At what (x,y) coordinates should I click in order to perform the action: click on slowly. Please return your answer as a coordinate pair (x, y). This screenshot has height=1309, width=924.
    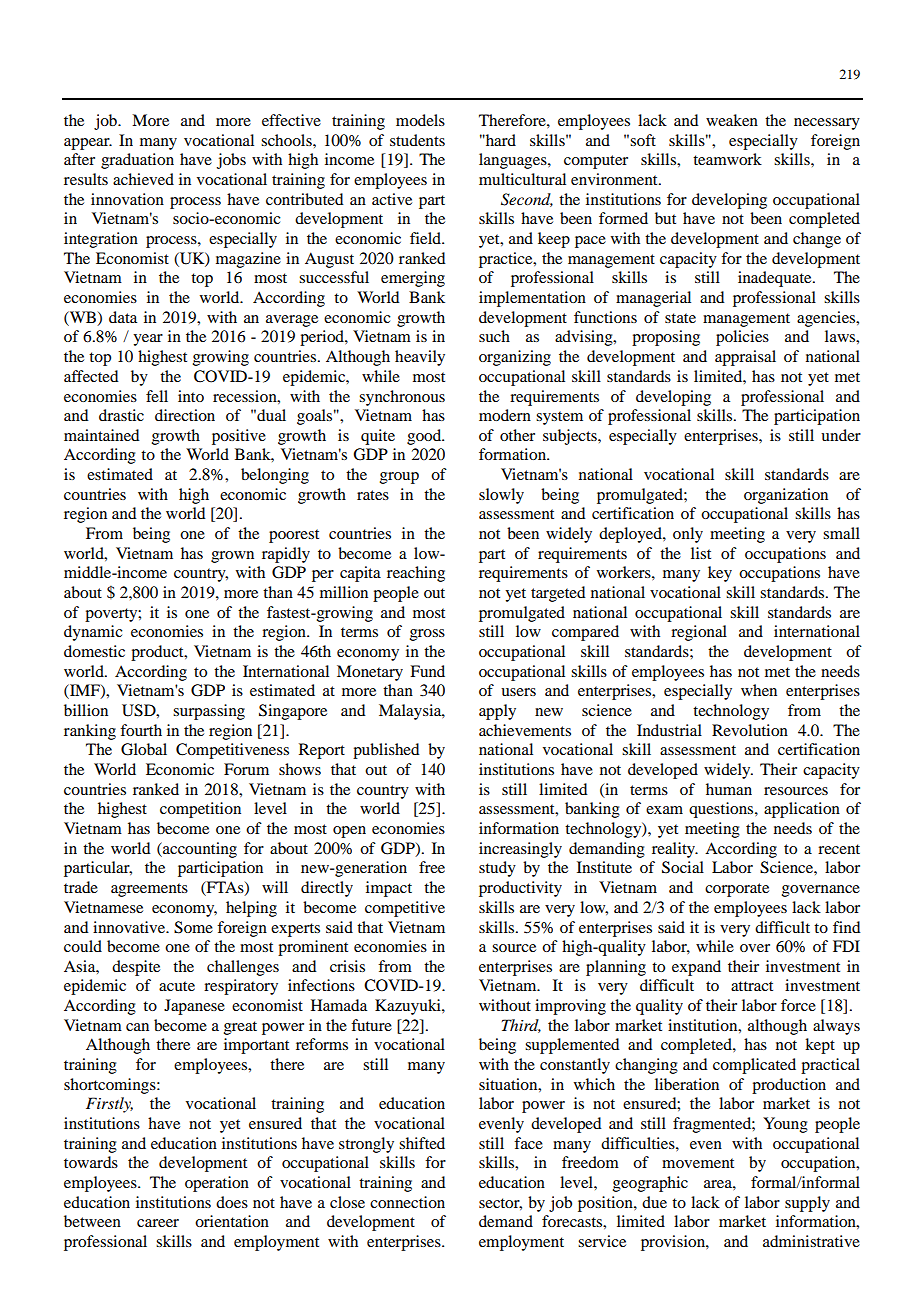
    Looking at the image, I should click on (501, 496).
